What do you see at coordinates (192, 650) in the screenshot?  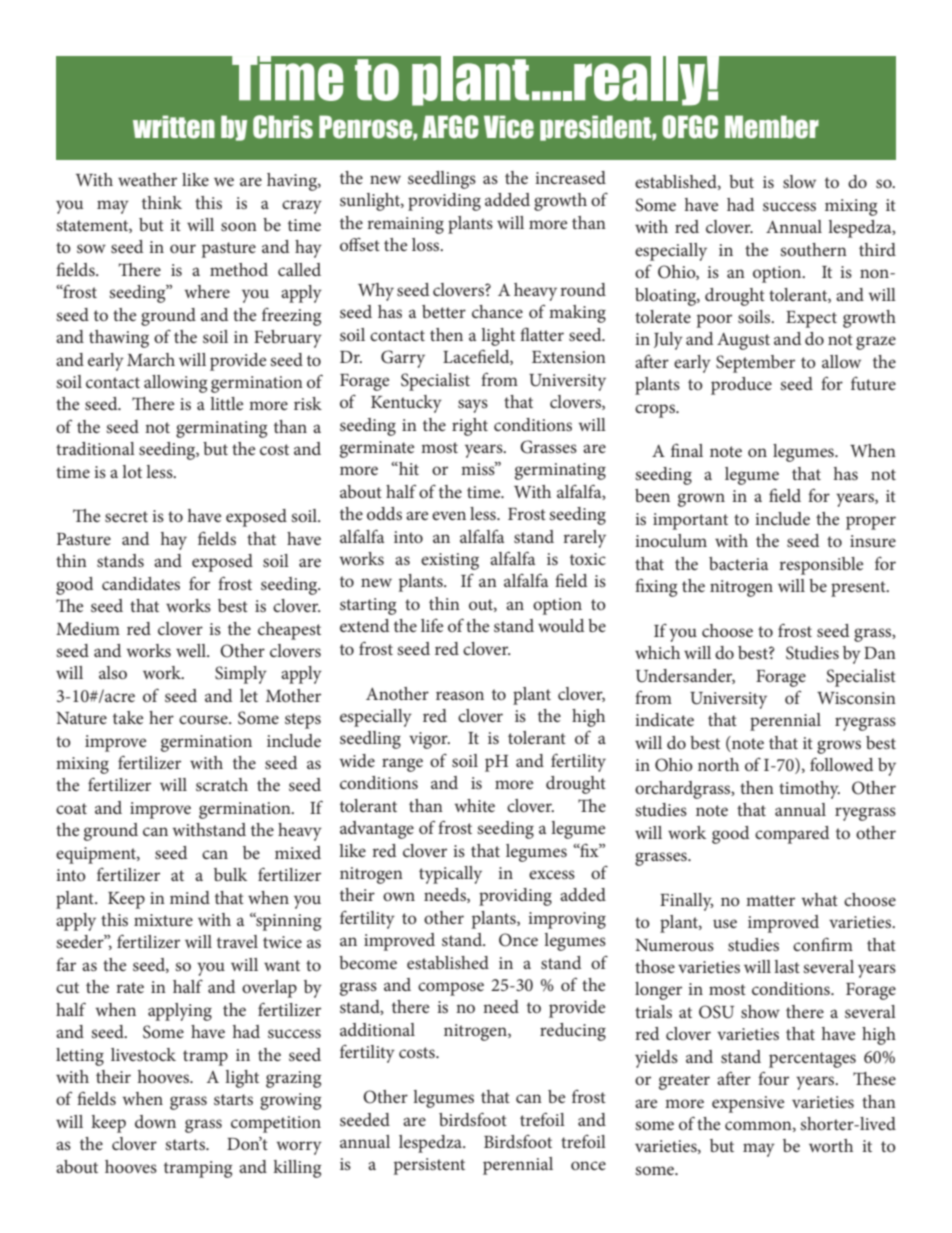 I see `well` at bounding box center [192, 650].
